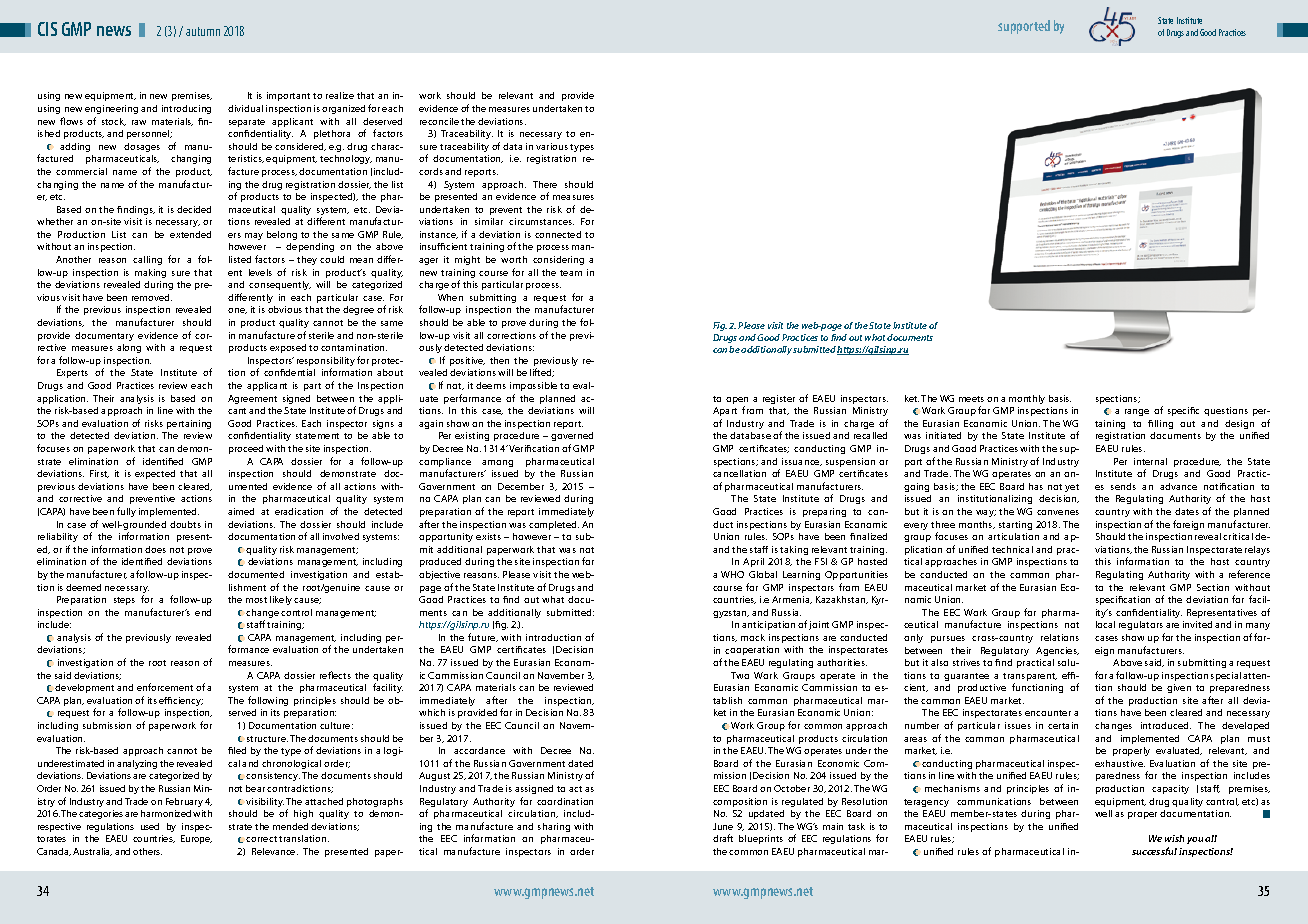  Describe the element at coordinates (256, 600) in the document. I see `most` at that location.
